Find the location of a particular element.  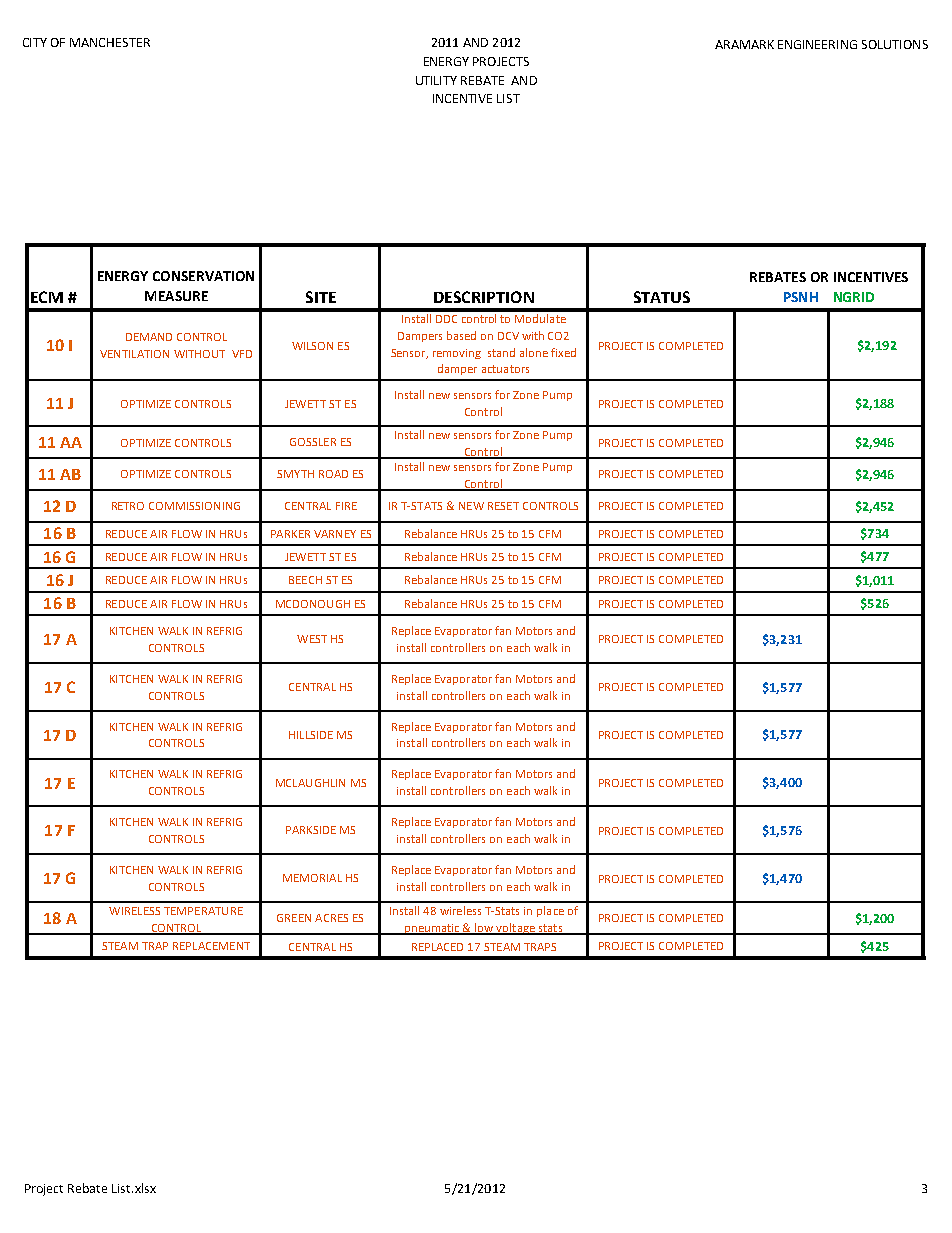

RESET is located at coordinates (503, 506).
